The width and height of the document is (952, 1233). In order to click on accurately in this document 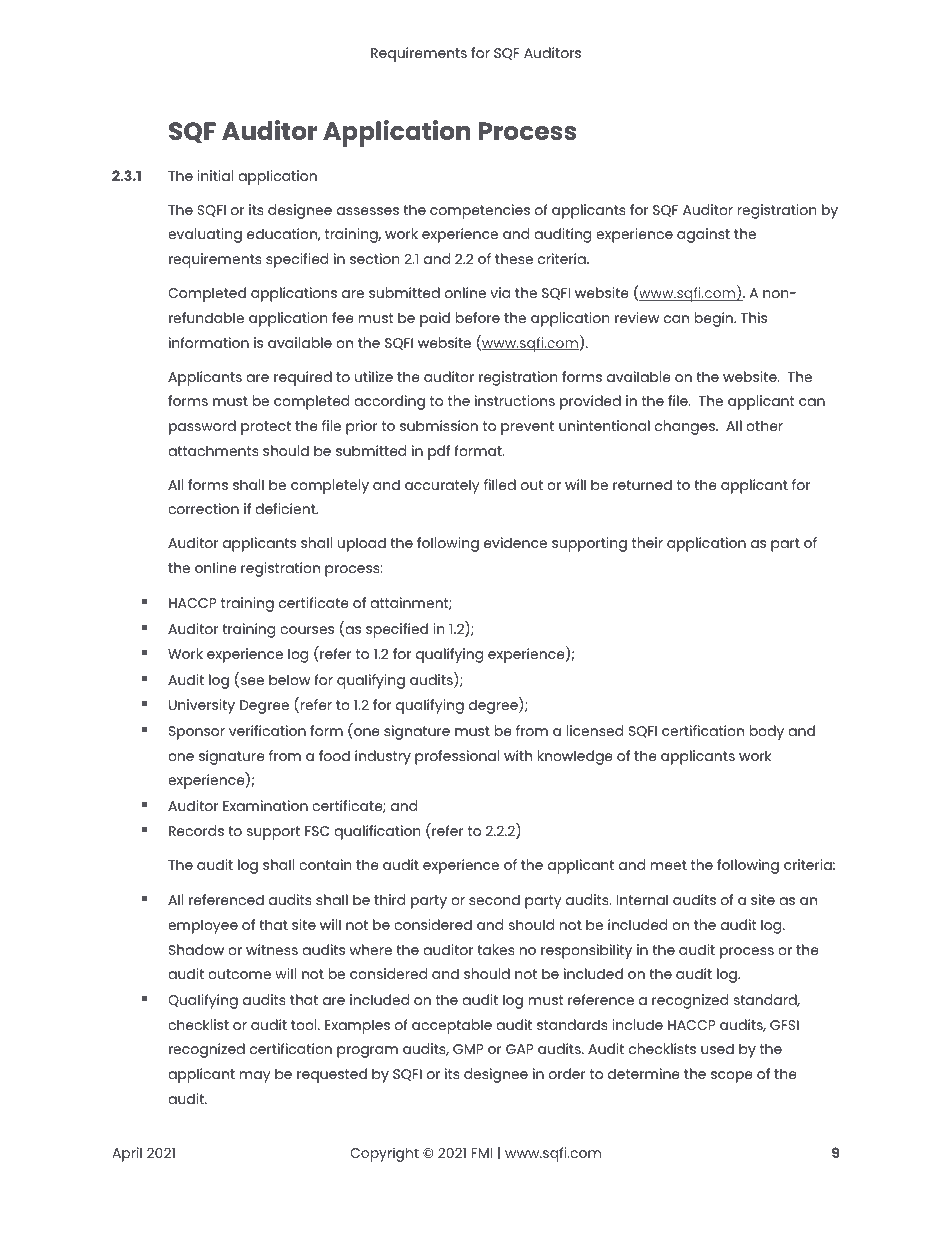, I will do `click(442, 486)`.
